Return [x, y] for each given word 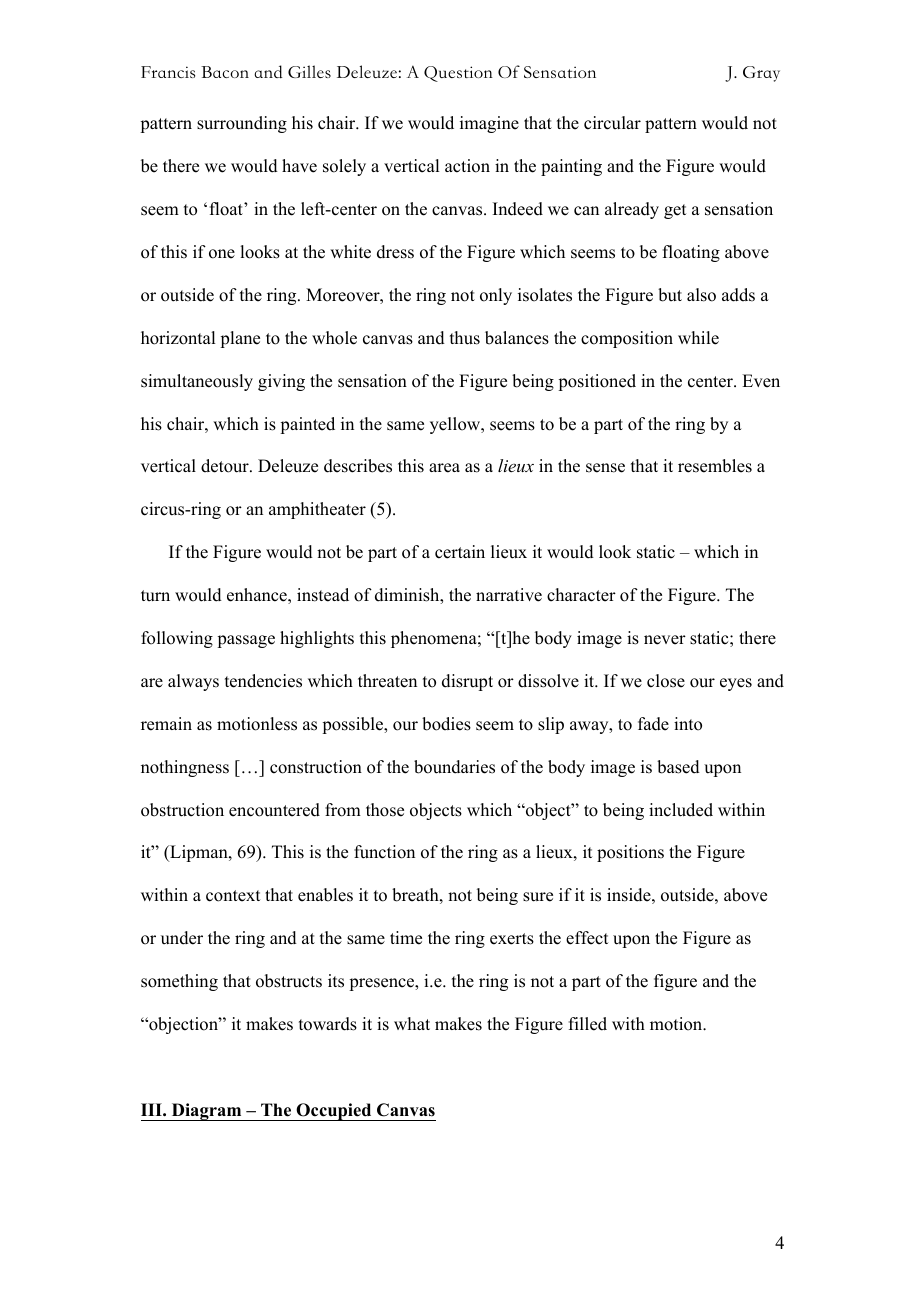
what [412, 1023]
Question [458, 74]
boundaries [454, 767]
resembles [715, 466]
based [678, 767]
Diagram [206, 1112]
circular [612, 123]
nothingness [185, 768]
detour [226, 466]
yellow [456, 425]
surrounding [242, 124]
